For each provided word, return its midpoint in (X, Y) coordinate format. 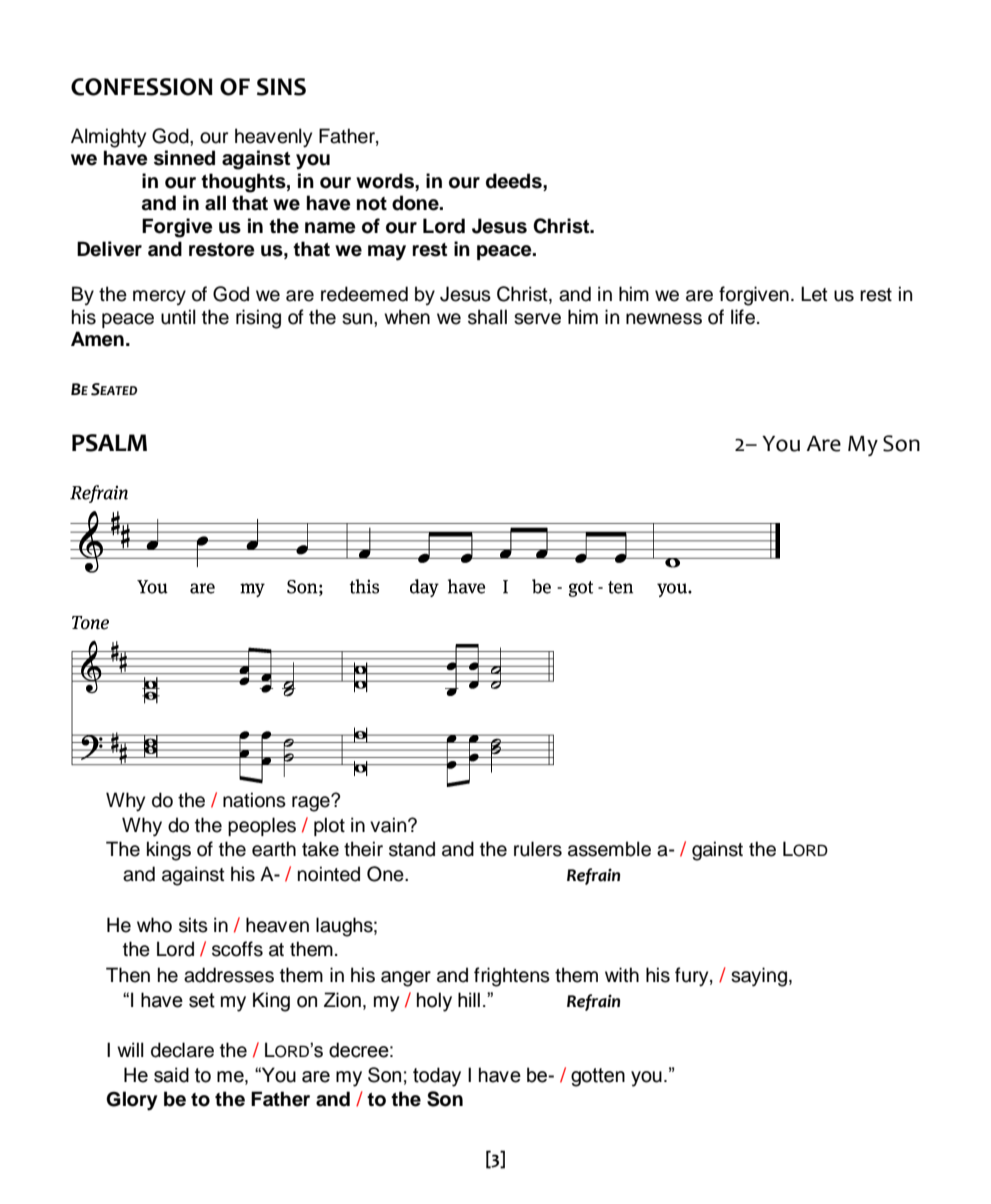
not (372, 204)
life (743, 317)
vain (389, 825)
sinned (184, 158)
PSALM (109, 443)
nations (254, 800)
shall (487, 317)
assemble (609, 849)
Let (814, 294)
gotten (598, 1077)
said (171, 1075)
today (437, 1077)
